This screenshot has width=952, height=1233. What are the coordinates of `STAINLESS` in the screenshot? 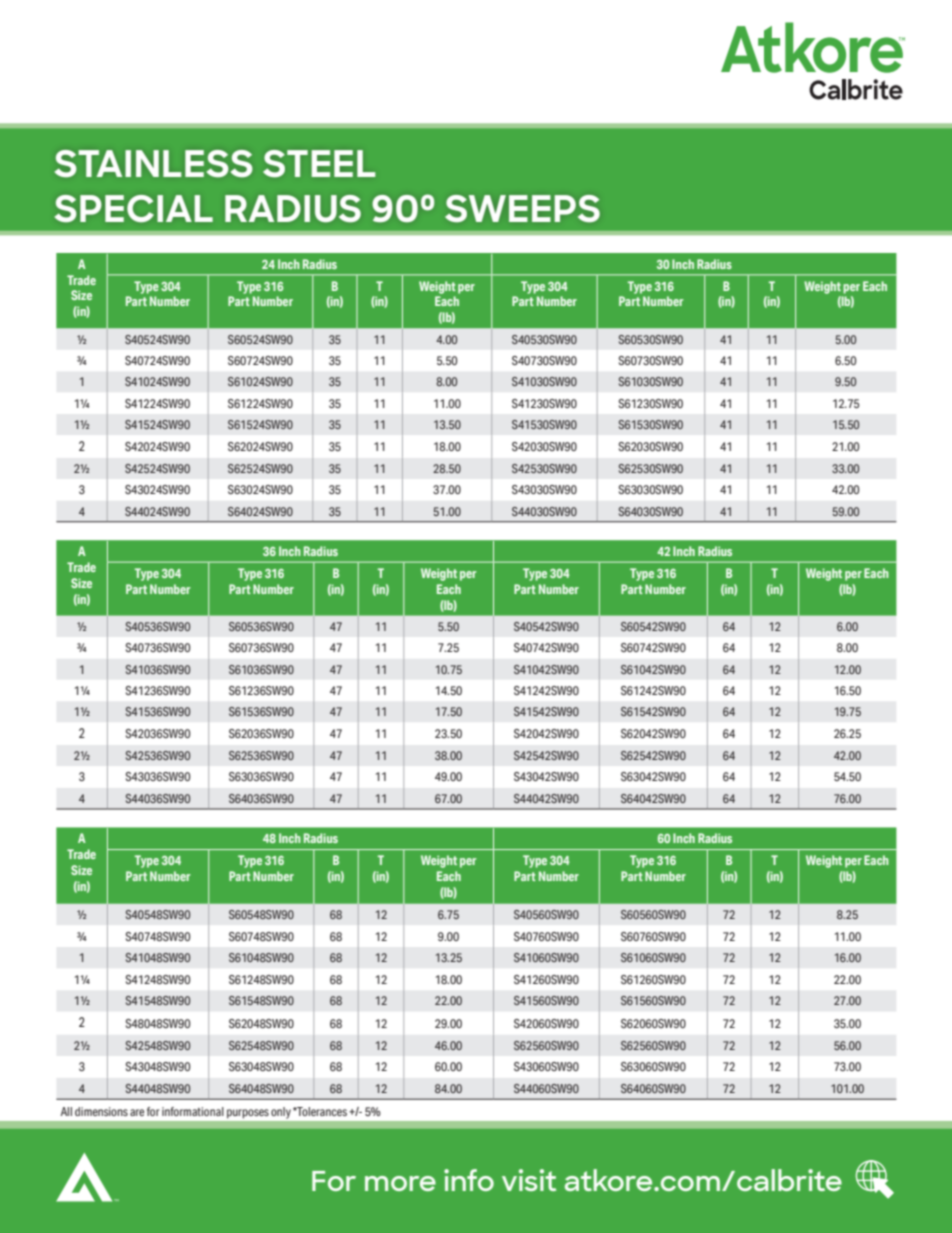 It's located at (153, 163).
